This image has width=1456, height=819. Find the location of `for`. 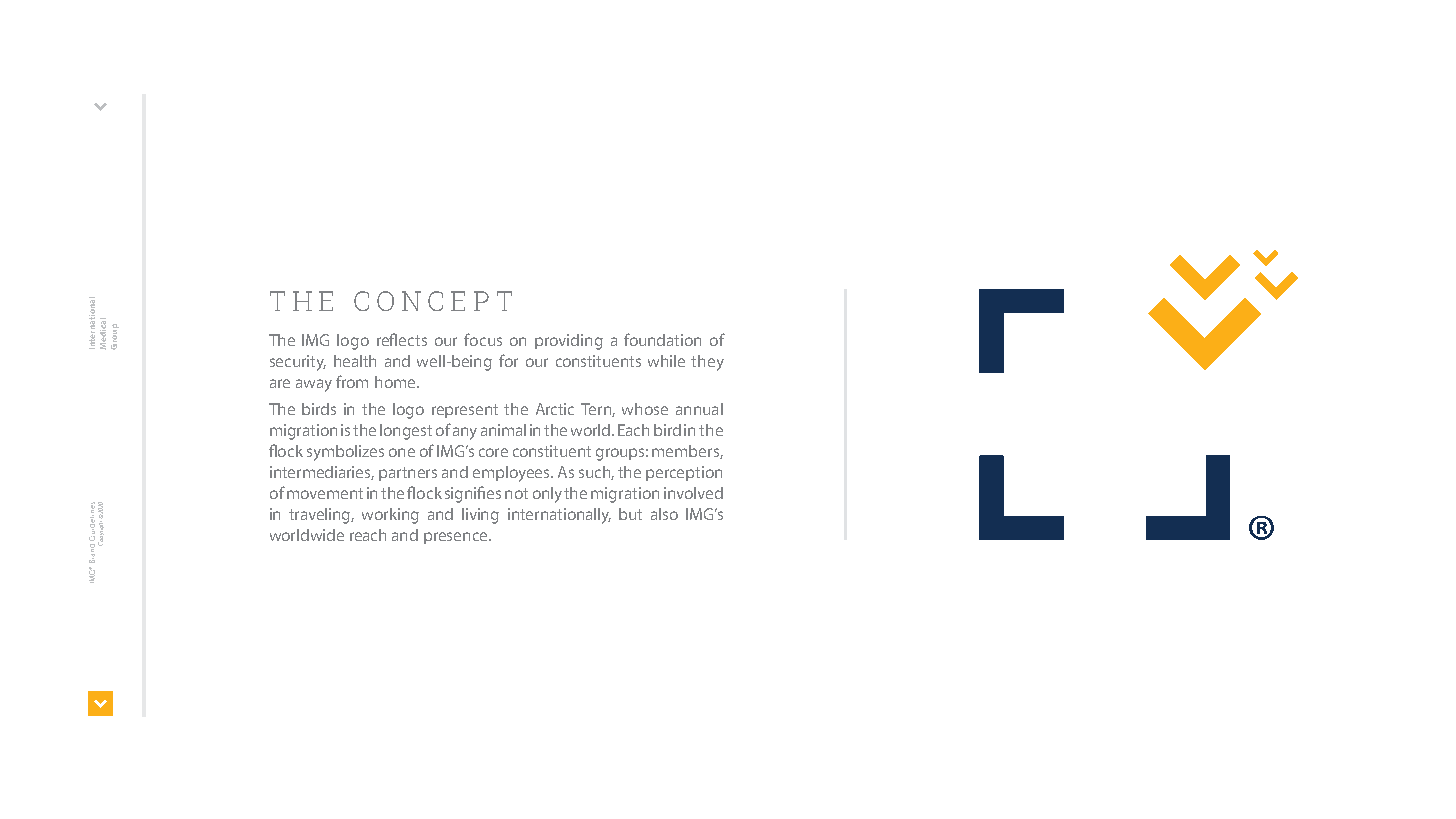

for is located at coordinates (508, 360).
